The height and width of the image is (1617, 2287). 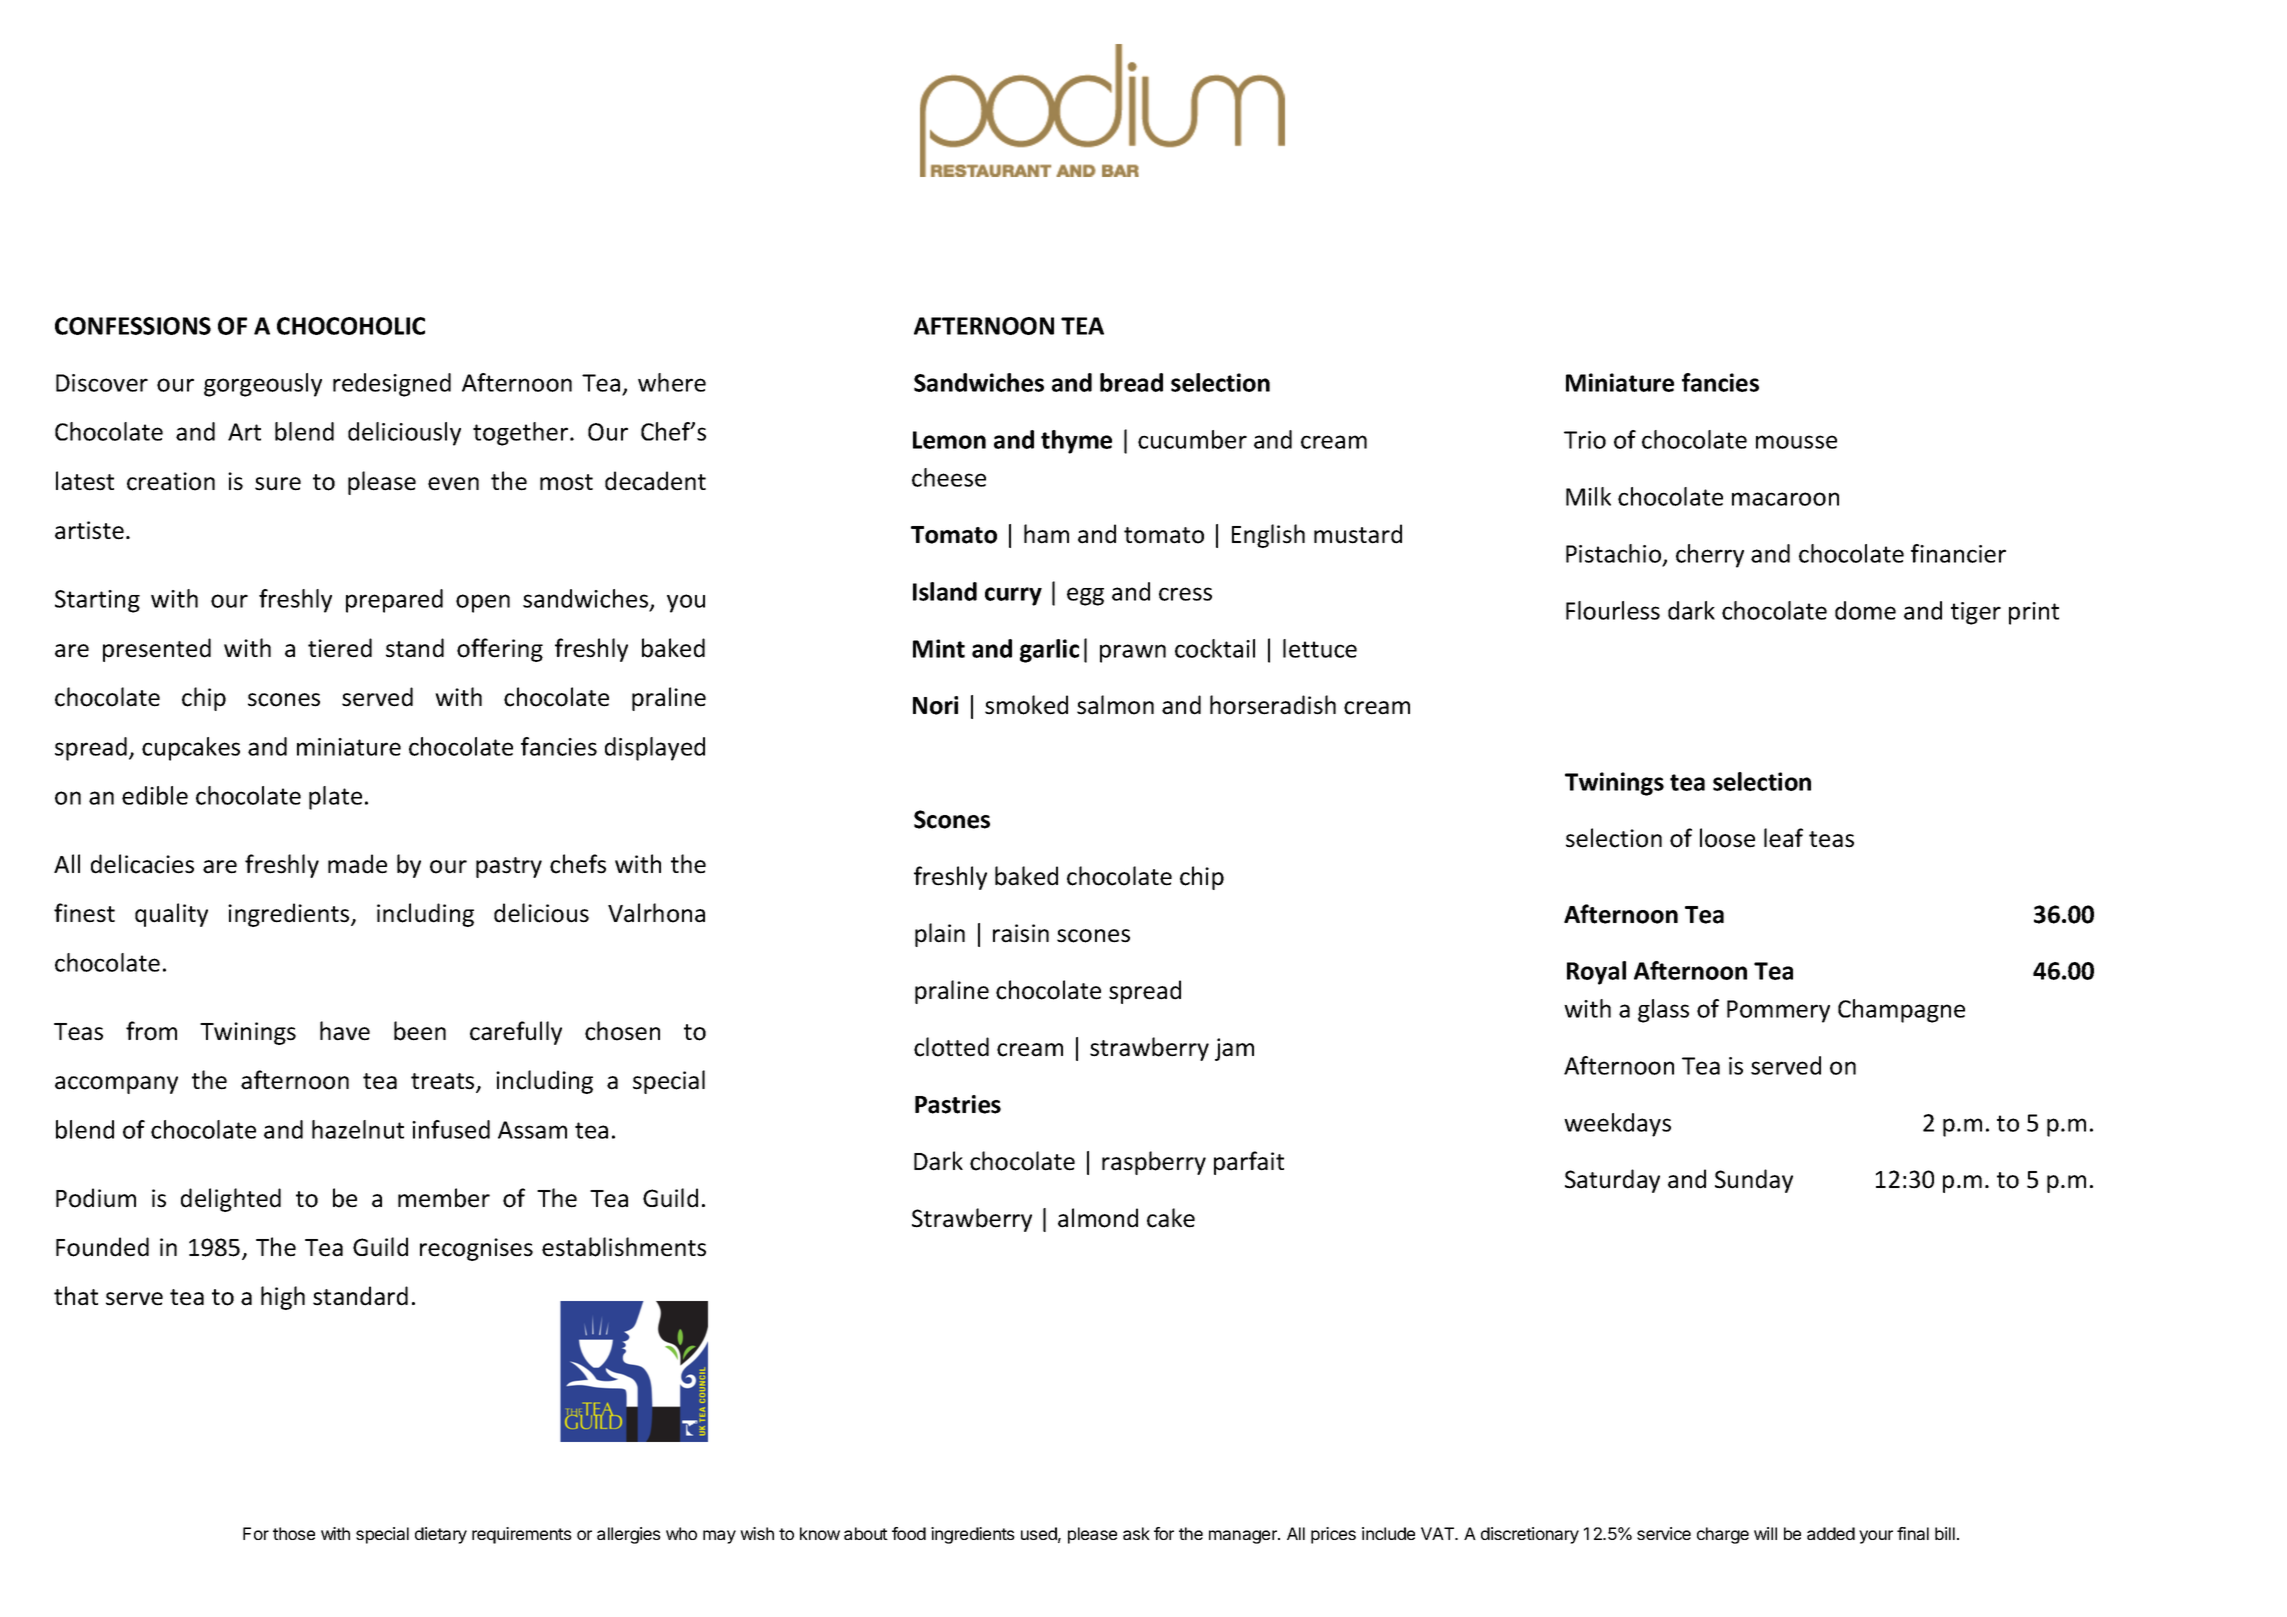 I want to click on quality, so click(x=171, y=915).
